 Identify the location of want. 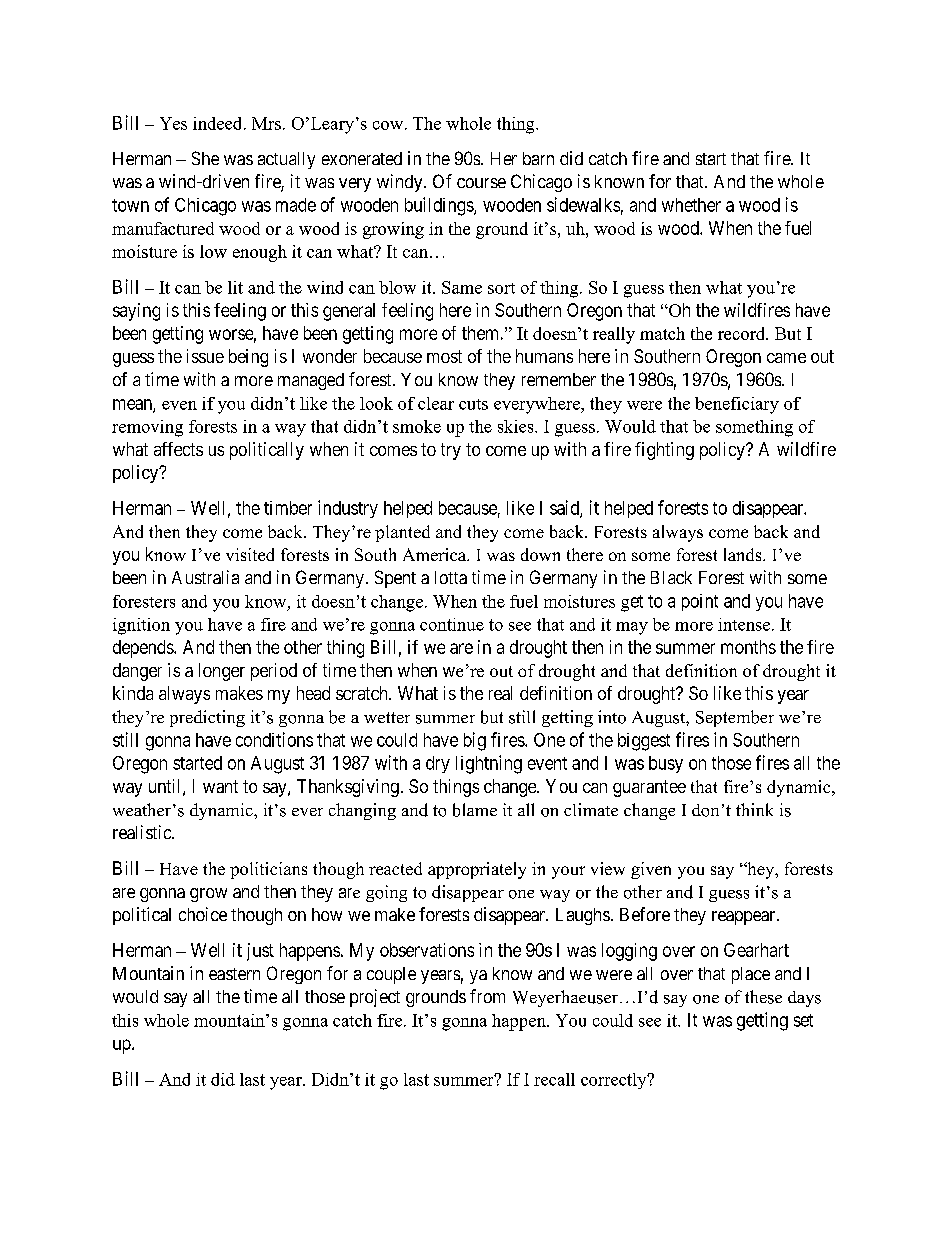
(220, 786).
